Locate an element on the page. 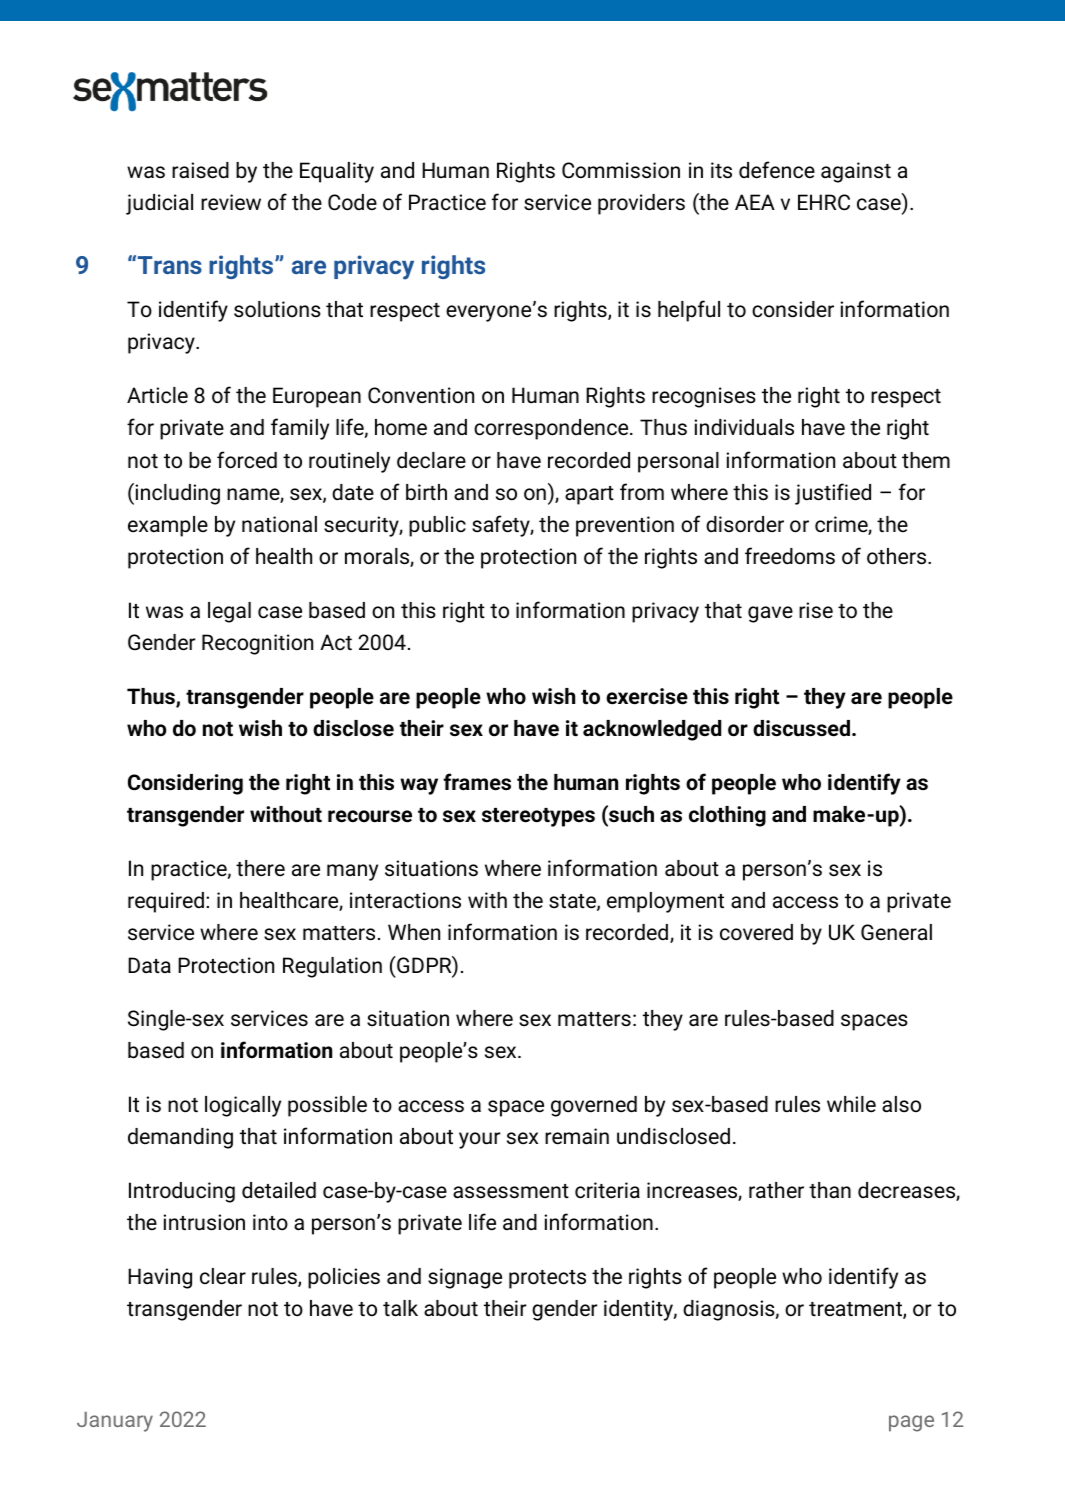 The image size is (1065, 1507). stereotypes is located at coordinates (538, 817).
